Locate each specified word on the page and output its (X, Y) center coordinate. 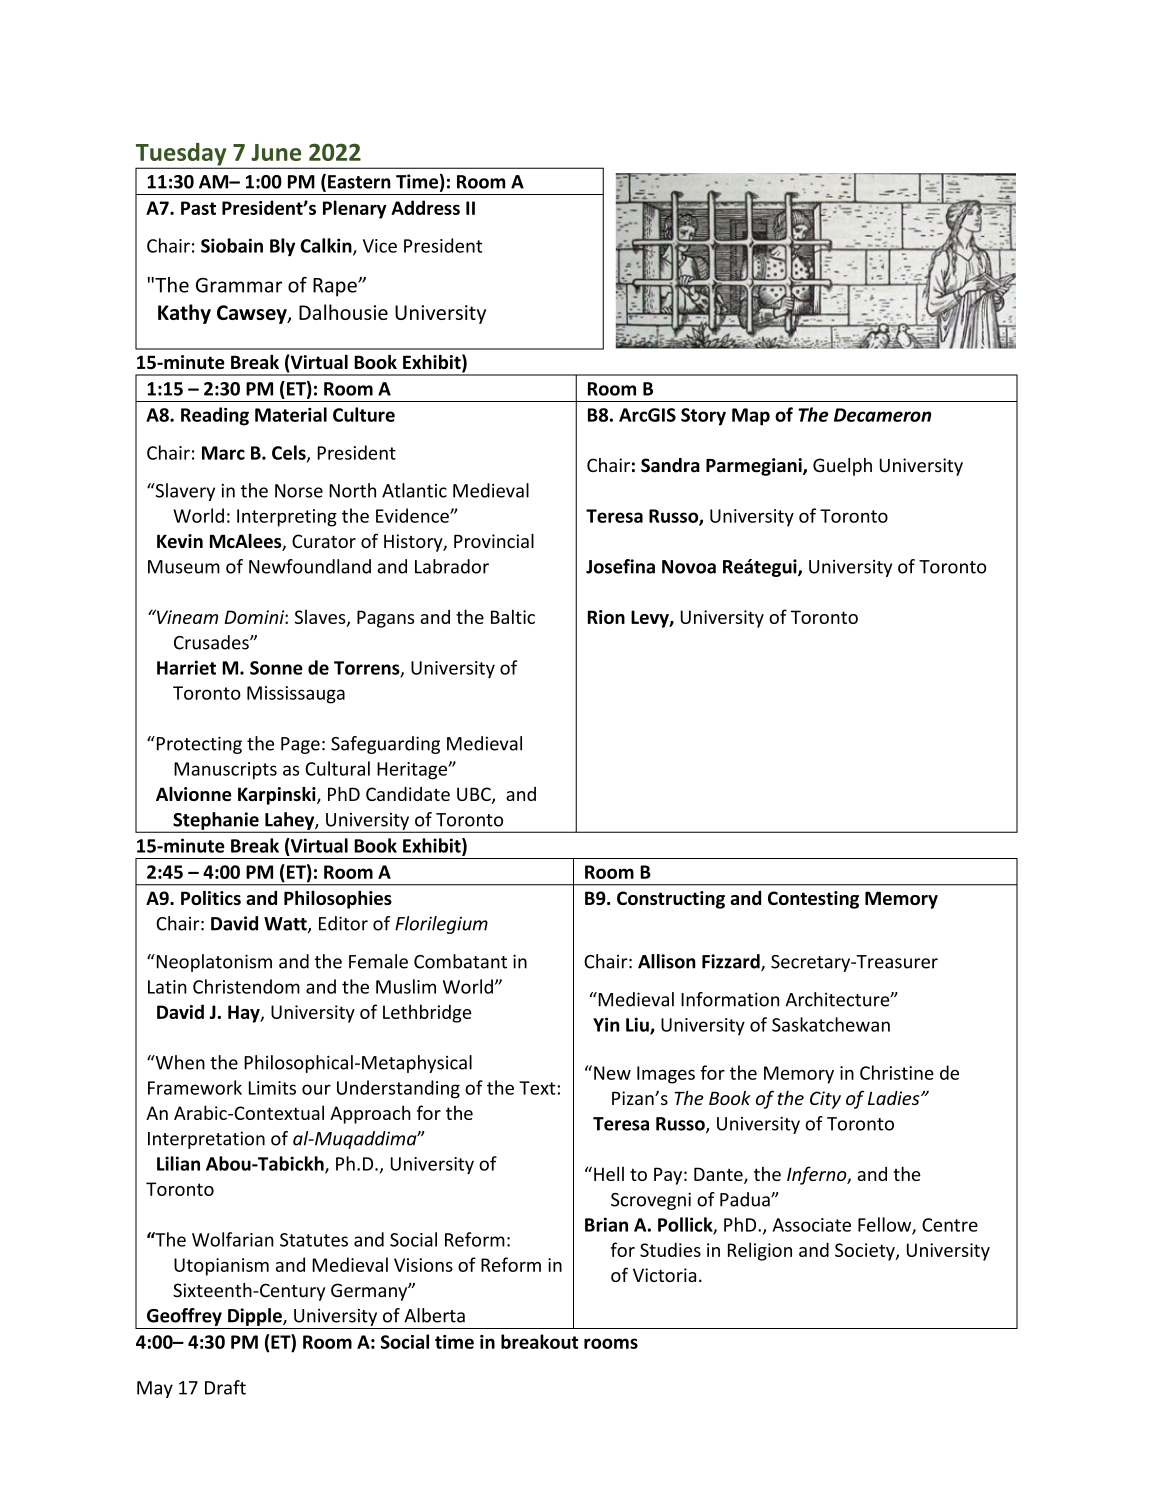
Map (751, 417)
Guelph (842, 467)
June (276, 152)
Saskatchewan (831, 1024)
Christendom (246, 986)
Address (425, 207)
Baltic (513, 616)
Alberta (434, 1315)
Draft (225, 1387)
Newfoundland (310, 566)
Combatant (460, 961)
